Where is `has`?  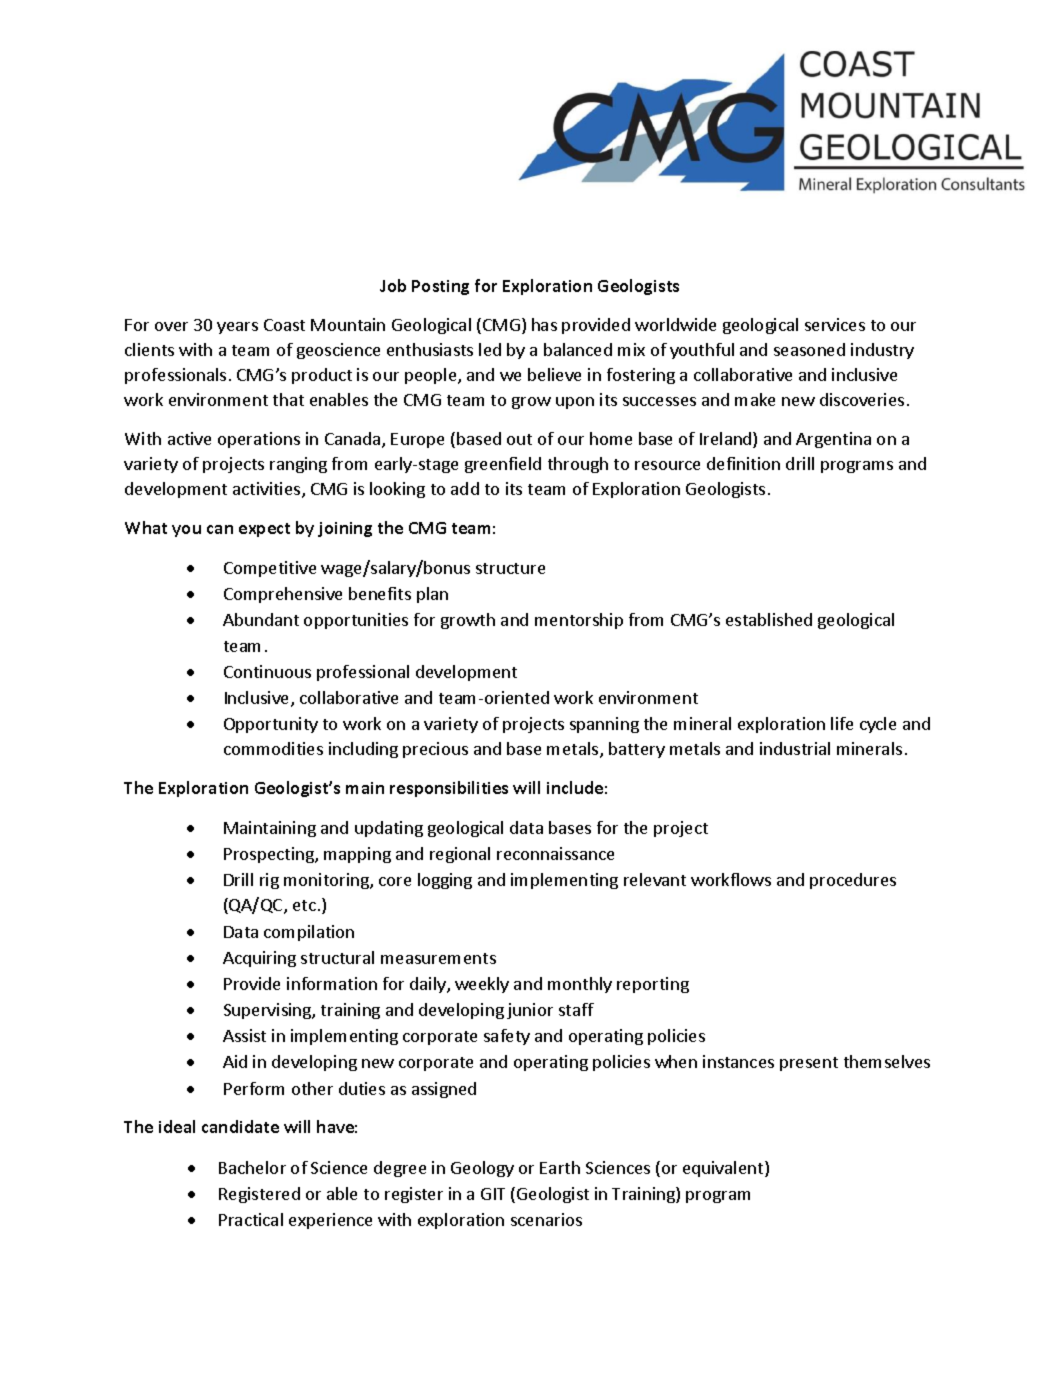
has is located at coordinates (544, 324).
